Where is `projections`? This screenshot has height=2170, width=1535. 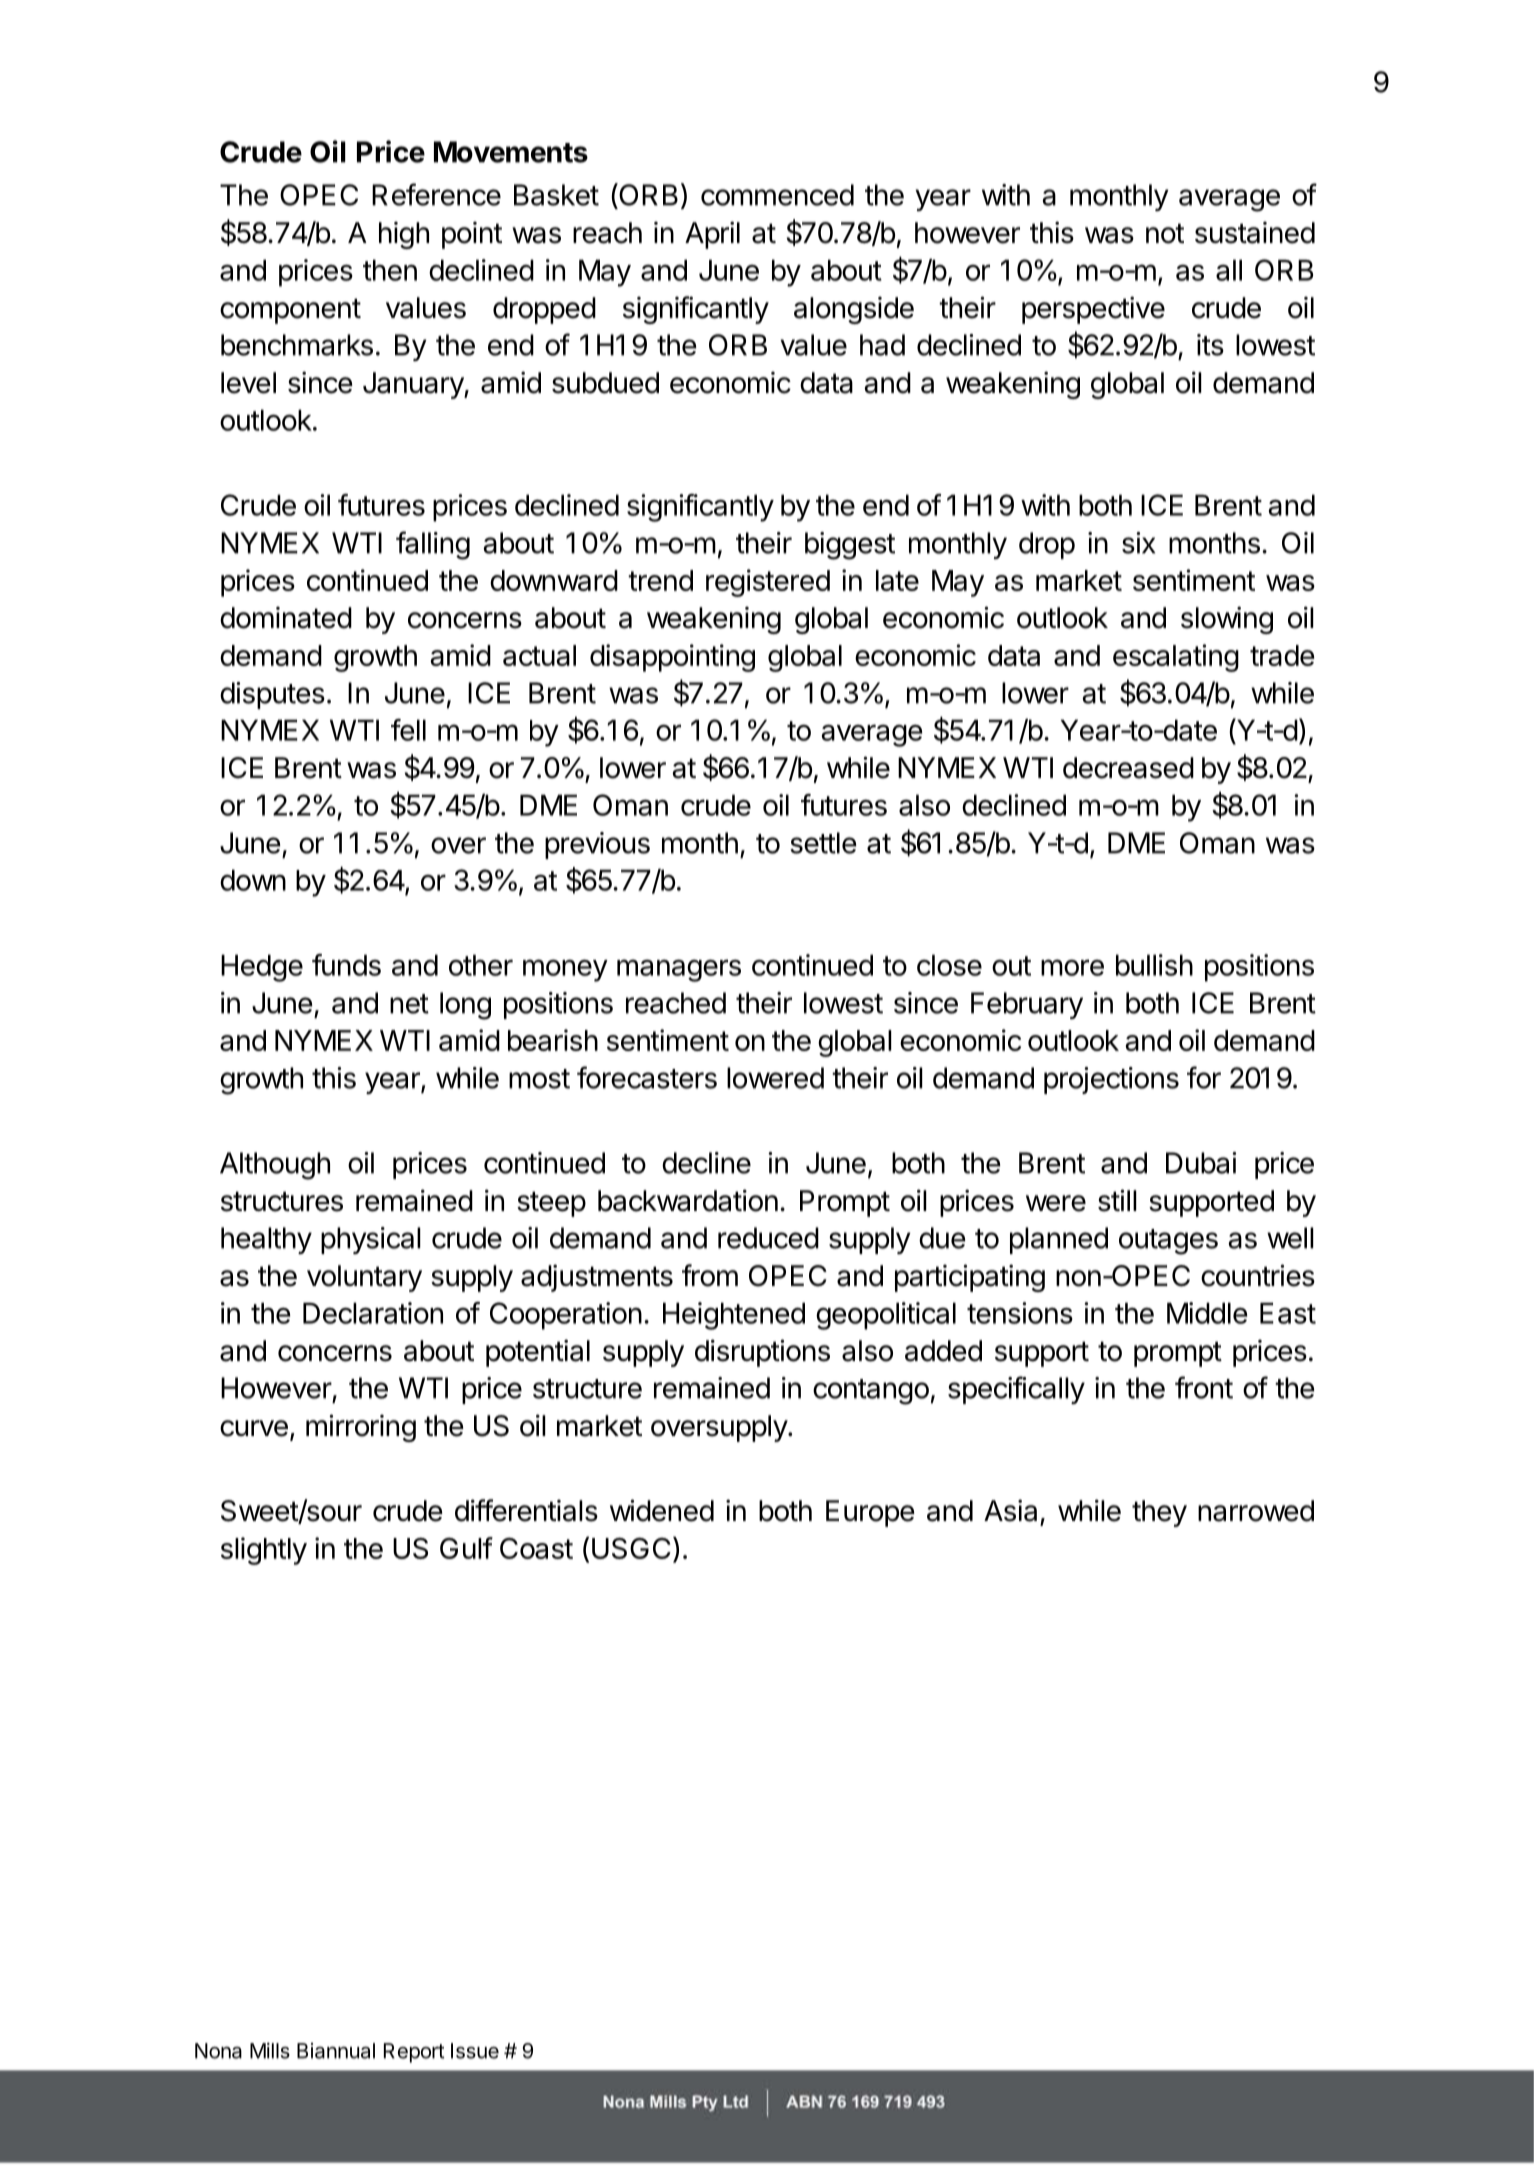 projections is located at coordinates (1111, 1080).
